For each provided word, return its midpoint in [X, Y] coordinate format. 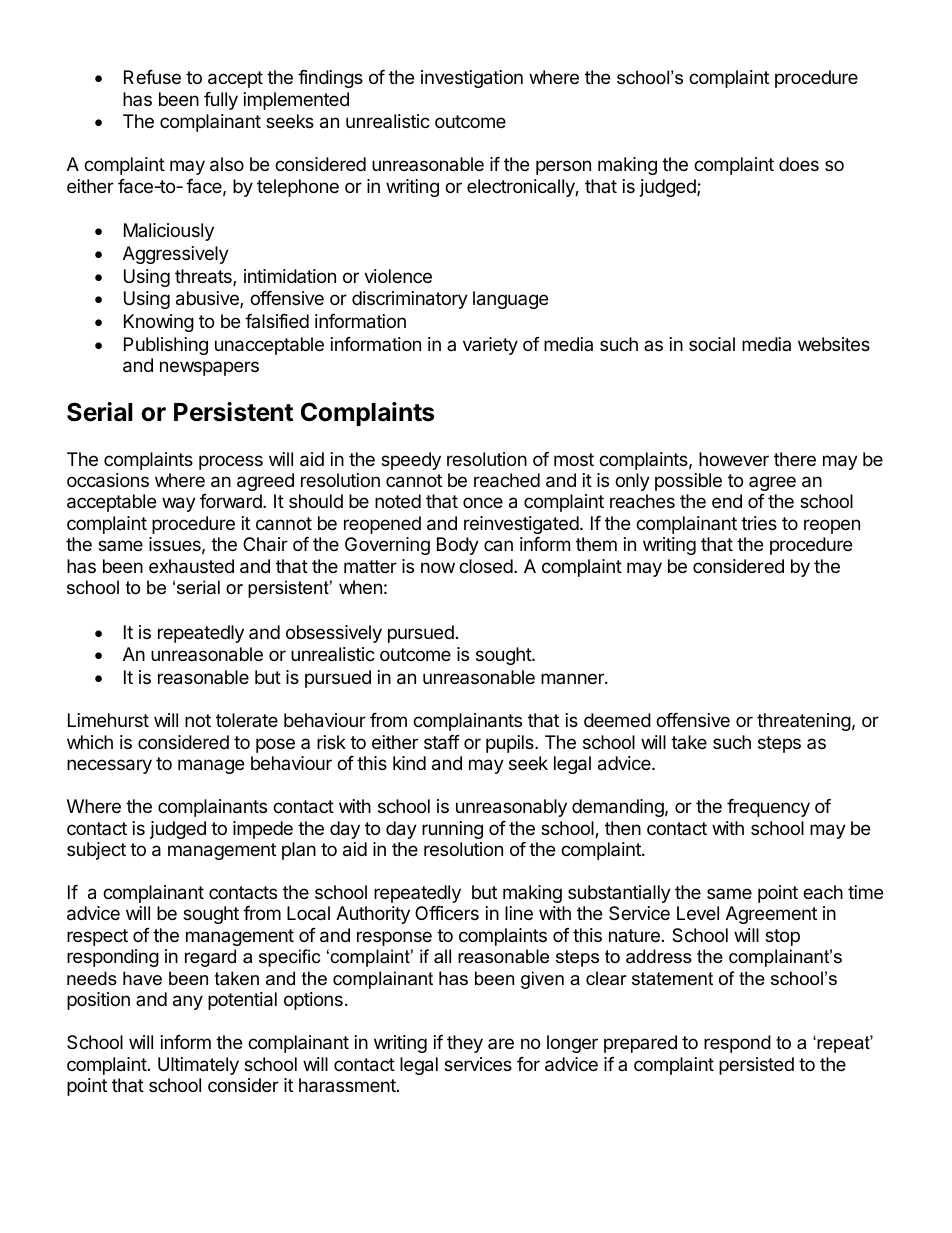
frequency [768, 808]
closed [486, 566]
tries [759, 523]
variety [490, 346]
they [465, 1044]
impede [263, 830]
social [712, 344]
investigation [472, 79]
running [452, 830]
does [799, 164]
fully [221, 101]
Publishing [166, 346]
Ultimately [198, 1066]
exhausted [191, 566]
